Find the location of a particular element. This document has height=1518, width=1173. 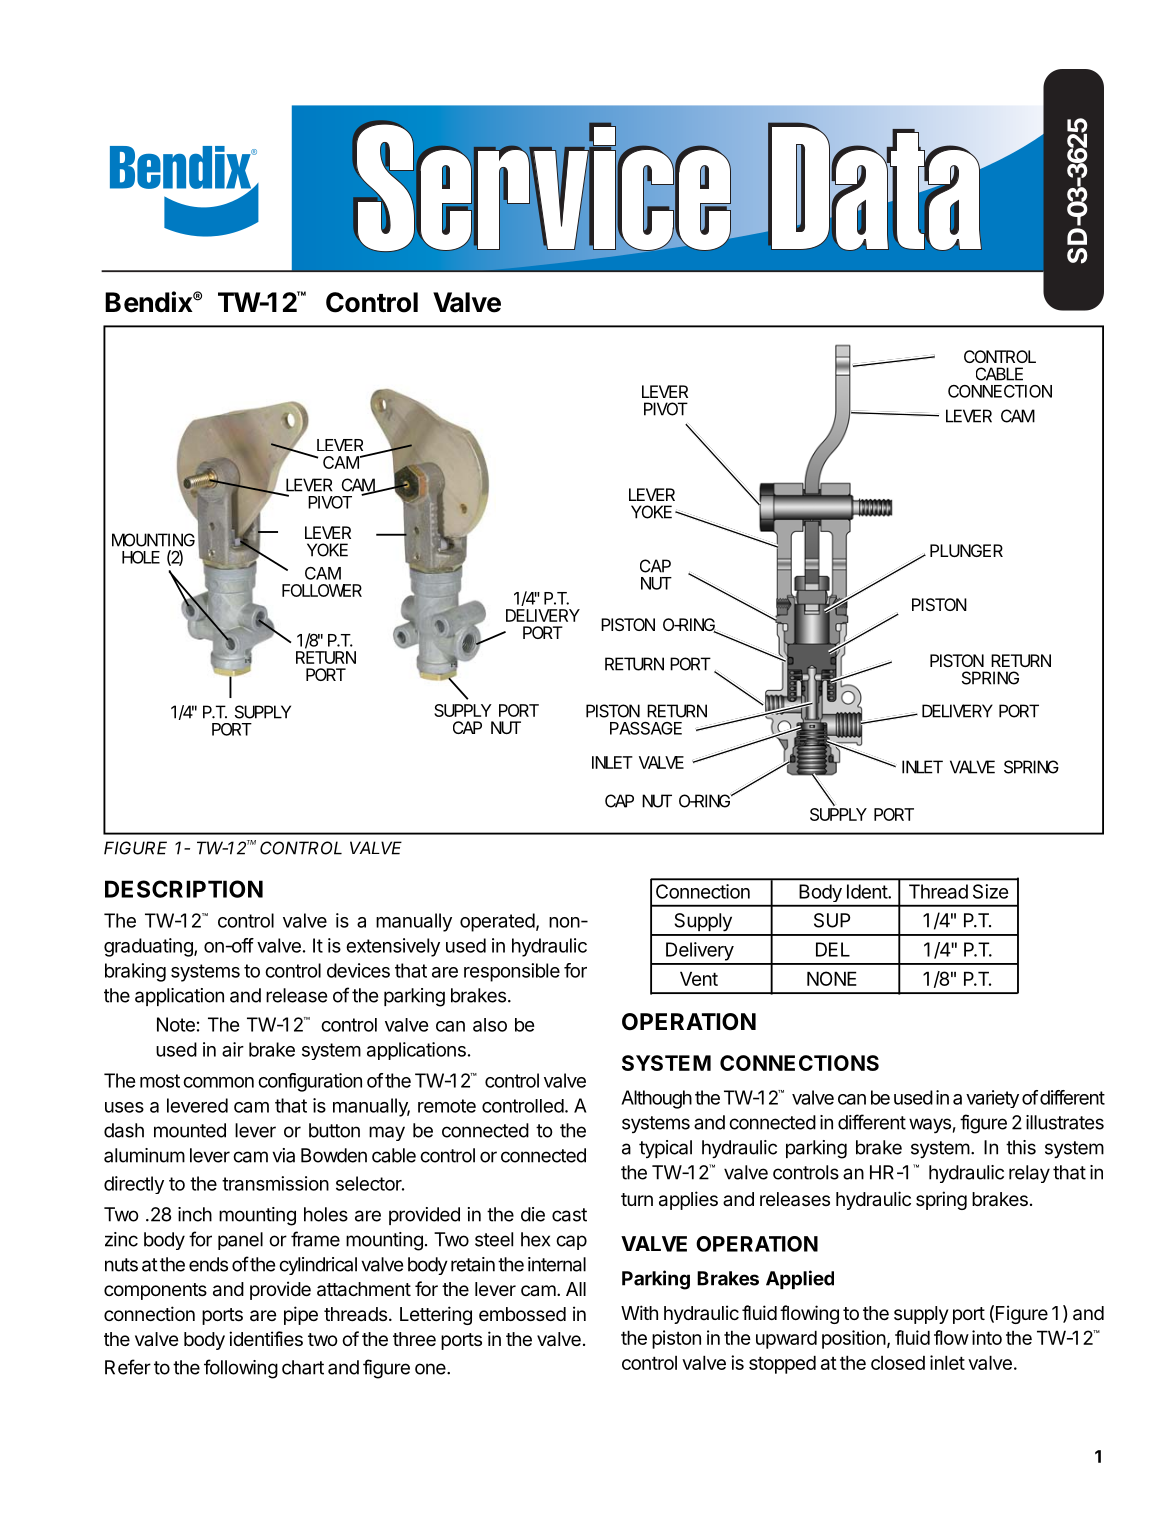

also is located at coordinates (490, 1025).
